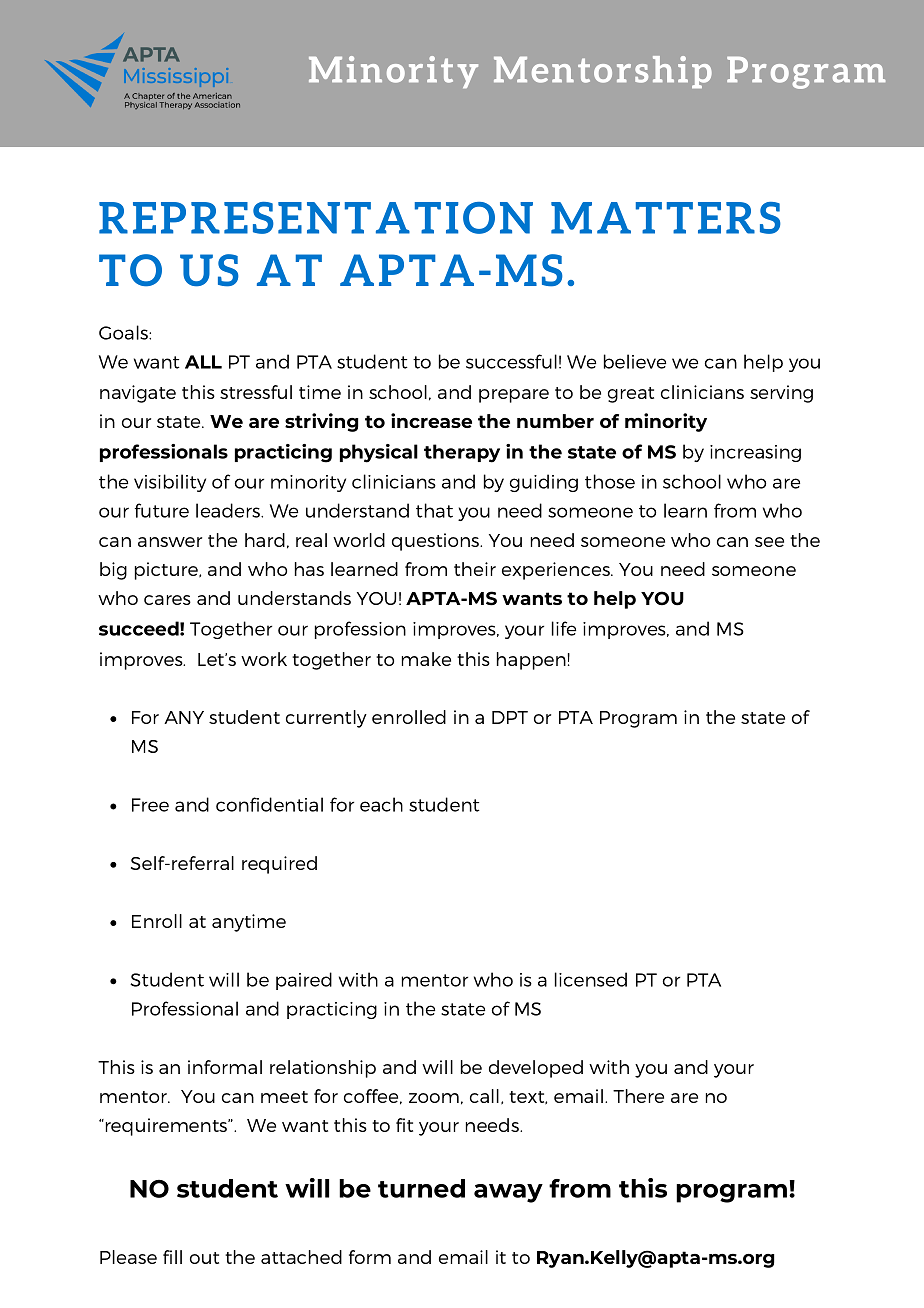 The image size is (924, 1308). I want to click on licensed, so click(591, 979).
